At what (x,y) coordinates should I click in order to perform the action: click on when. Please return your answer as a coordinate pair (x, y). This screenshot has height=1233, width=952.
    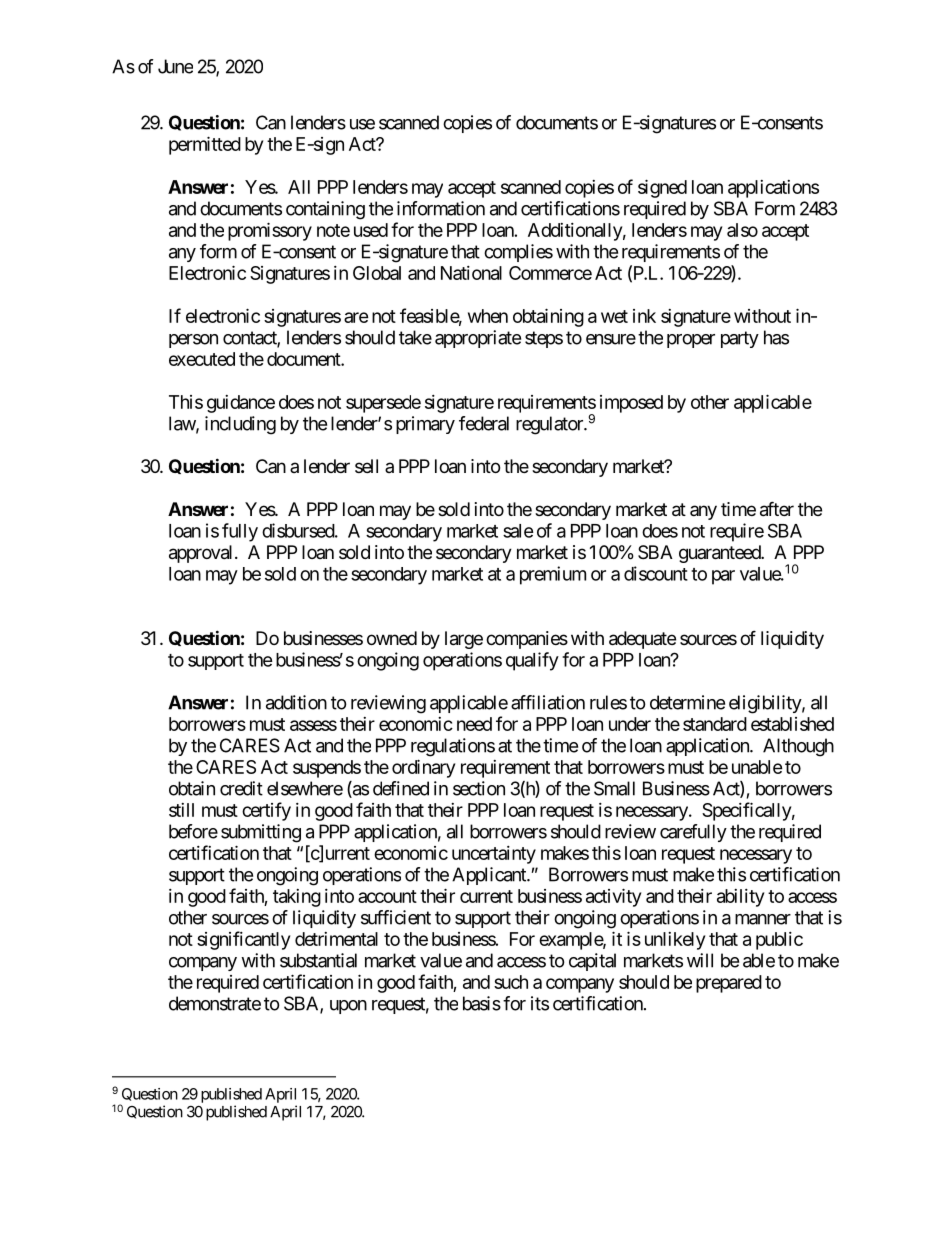
    Looking at the image, I should click on (488, 316).
